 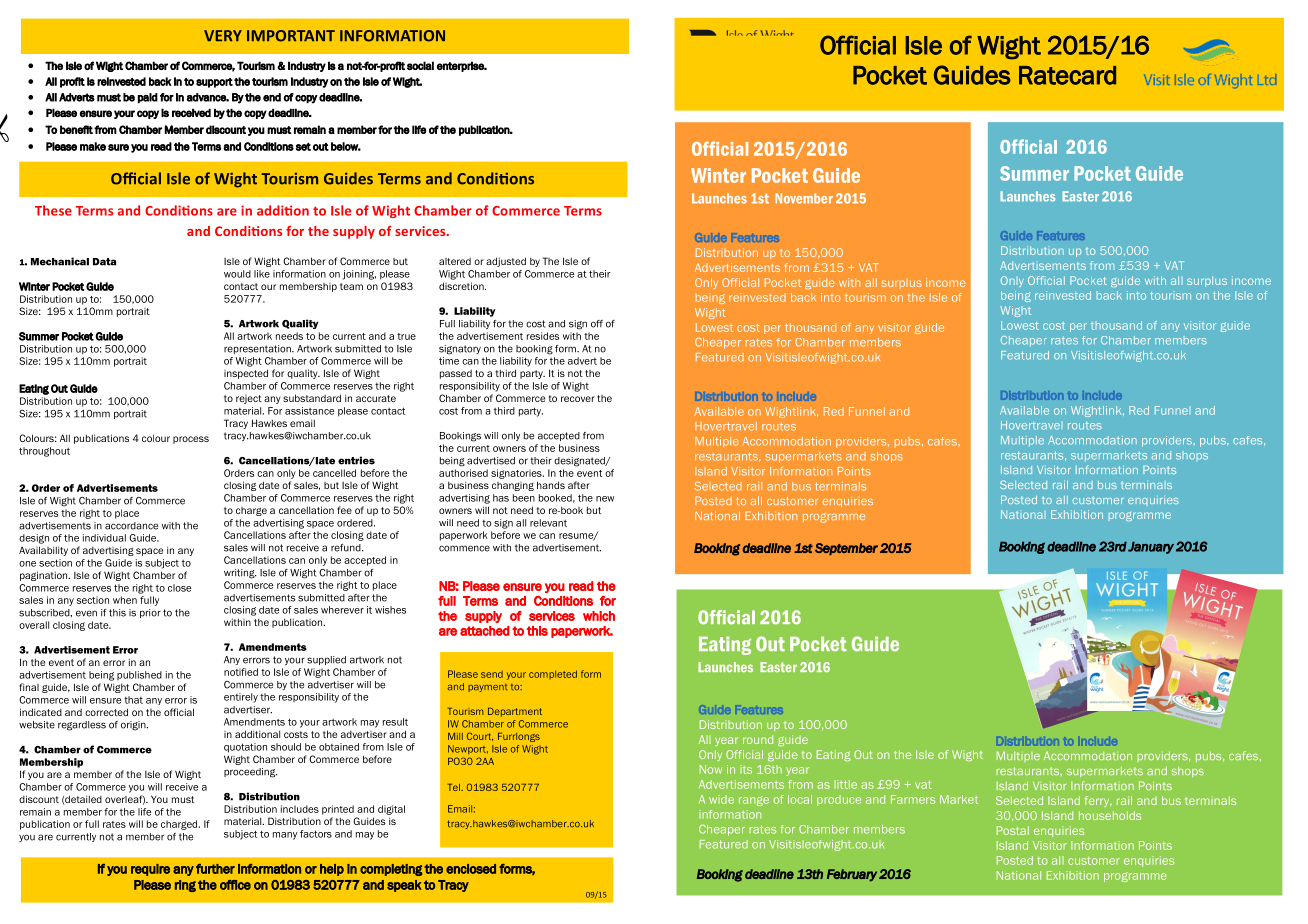 What do you see at coordinates (804, 198) in the image?
I see `November` at bounding box center [804, 198].
